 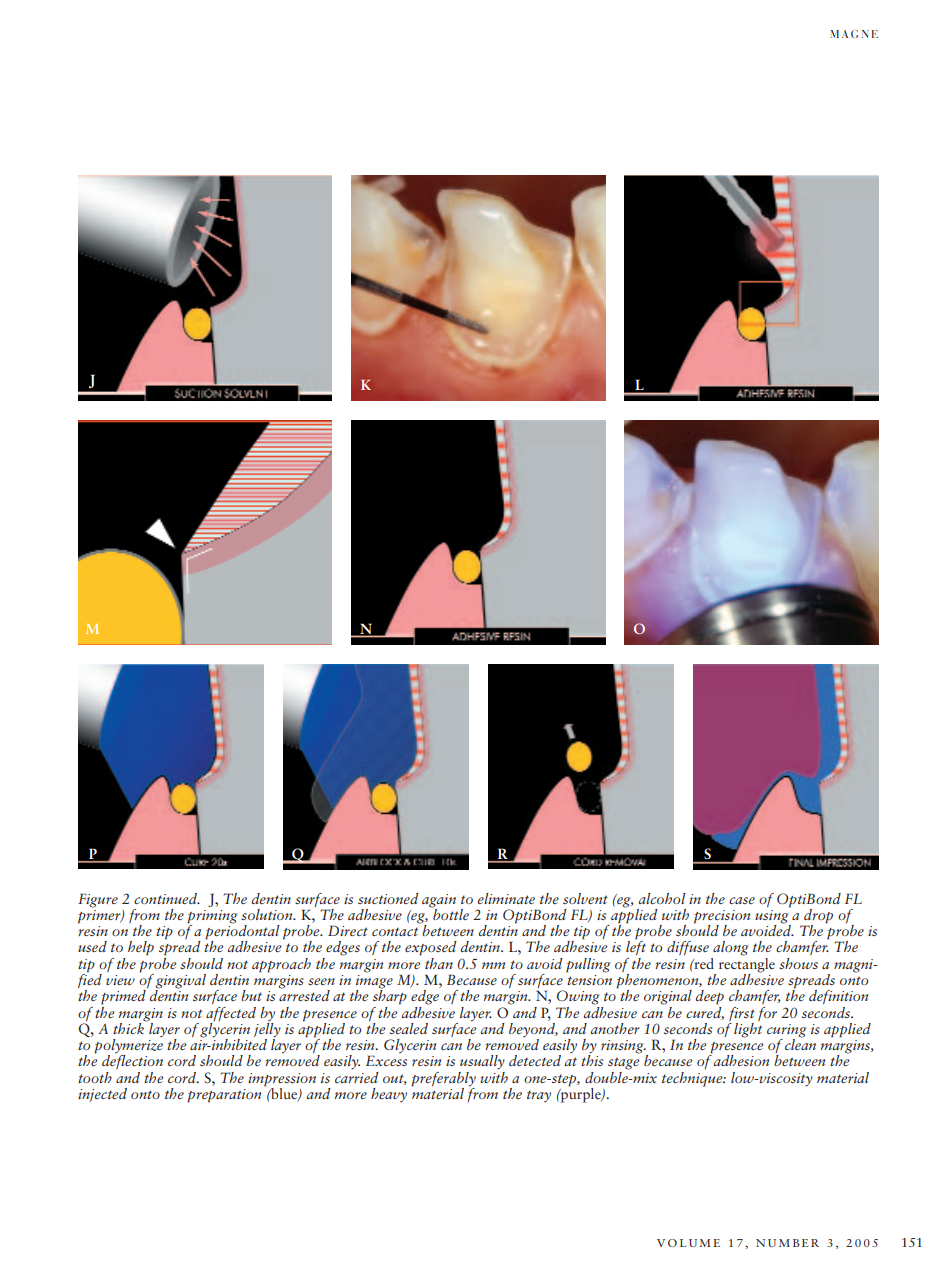 I want to click on VOLUME, so click(x=688, y=1243).
